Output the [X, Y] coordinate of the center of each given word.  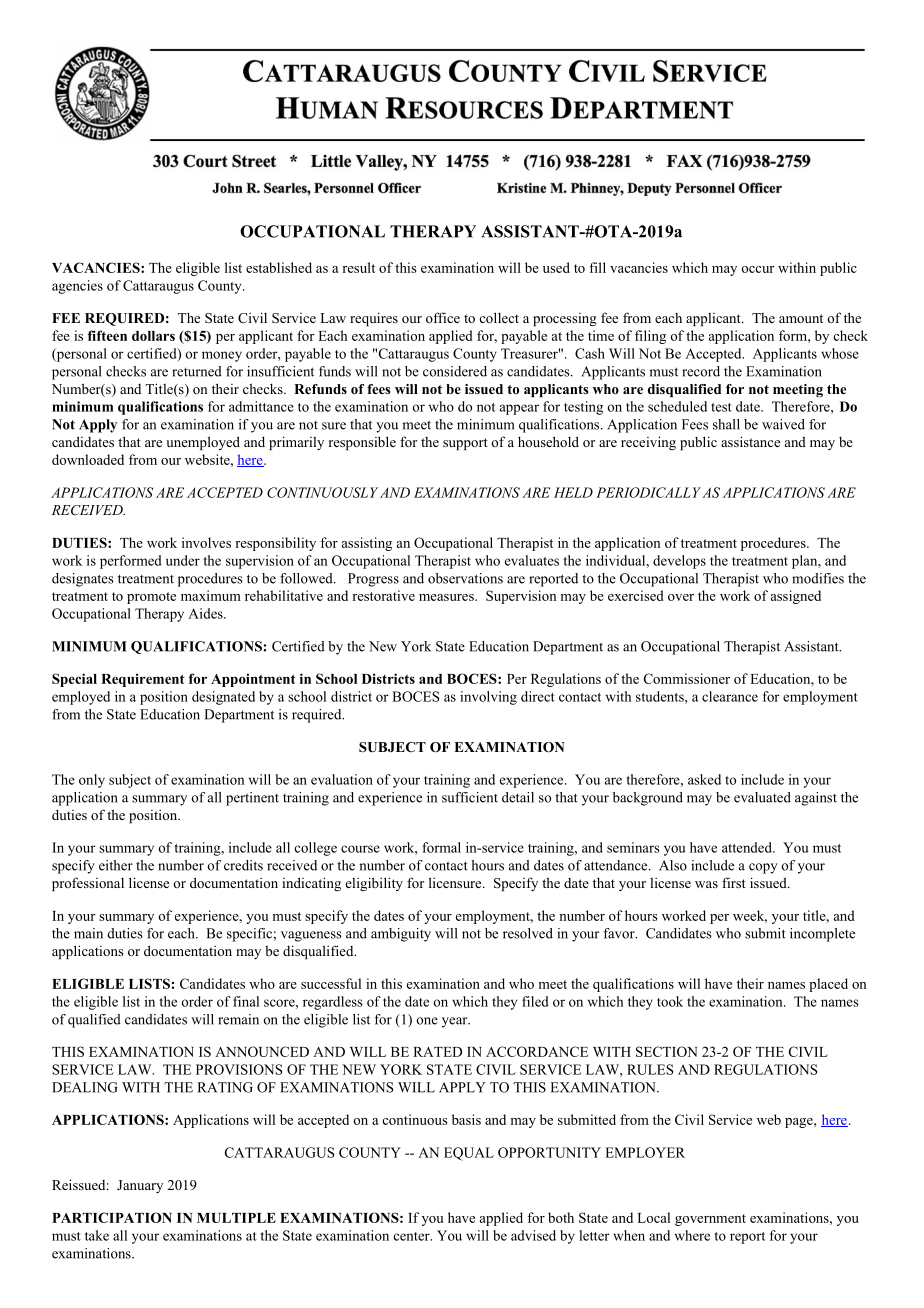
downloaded [88, 459]
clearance [730, 696]
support [465, 444]
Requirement [143, 680]
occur [758, 269]
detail [518, 797]
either [116, 865]
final [246, 1001]
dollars [153, 336]
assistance [750, 441]
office [443, 317]
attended [748, 847]
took [670, 1001]
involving [488, 698]
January [140, 1186]
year [456, 1022]
